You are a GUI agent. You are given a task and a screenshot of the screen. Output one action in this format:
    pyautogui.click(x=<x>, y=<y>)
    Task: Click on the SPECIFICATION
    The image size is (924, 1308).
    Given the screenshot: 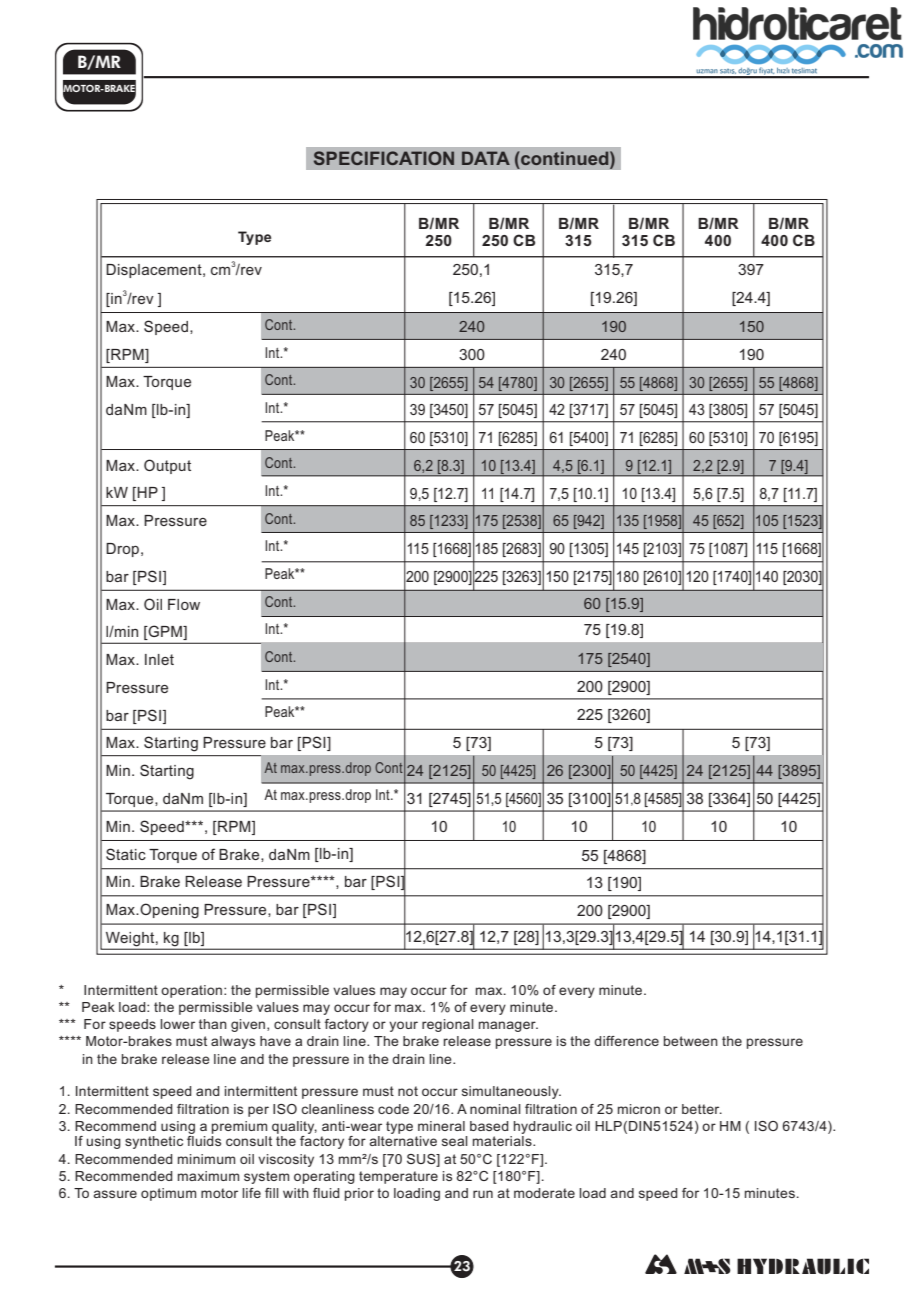 What is the action you would take?
    pyautogui.click(x=384, y=158)
